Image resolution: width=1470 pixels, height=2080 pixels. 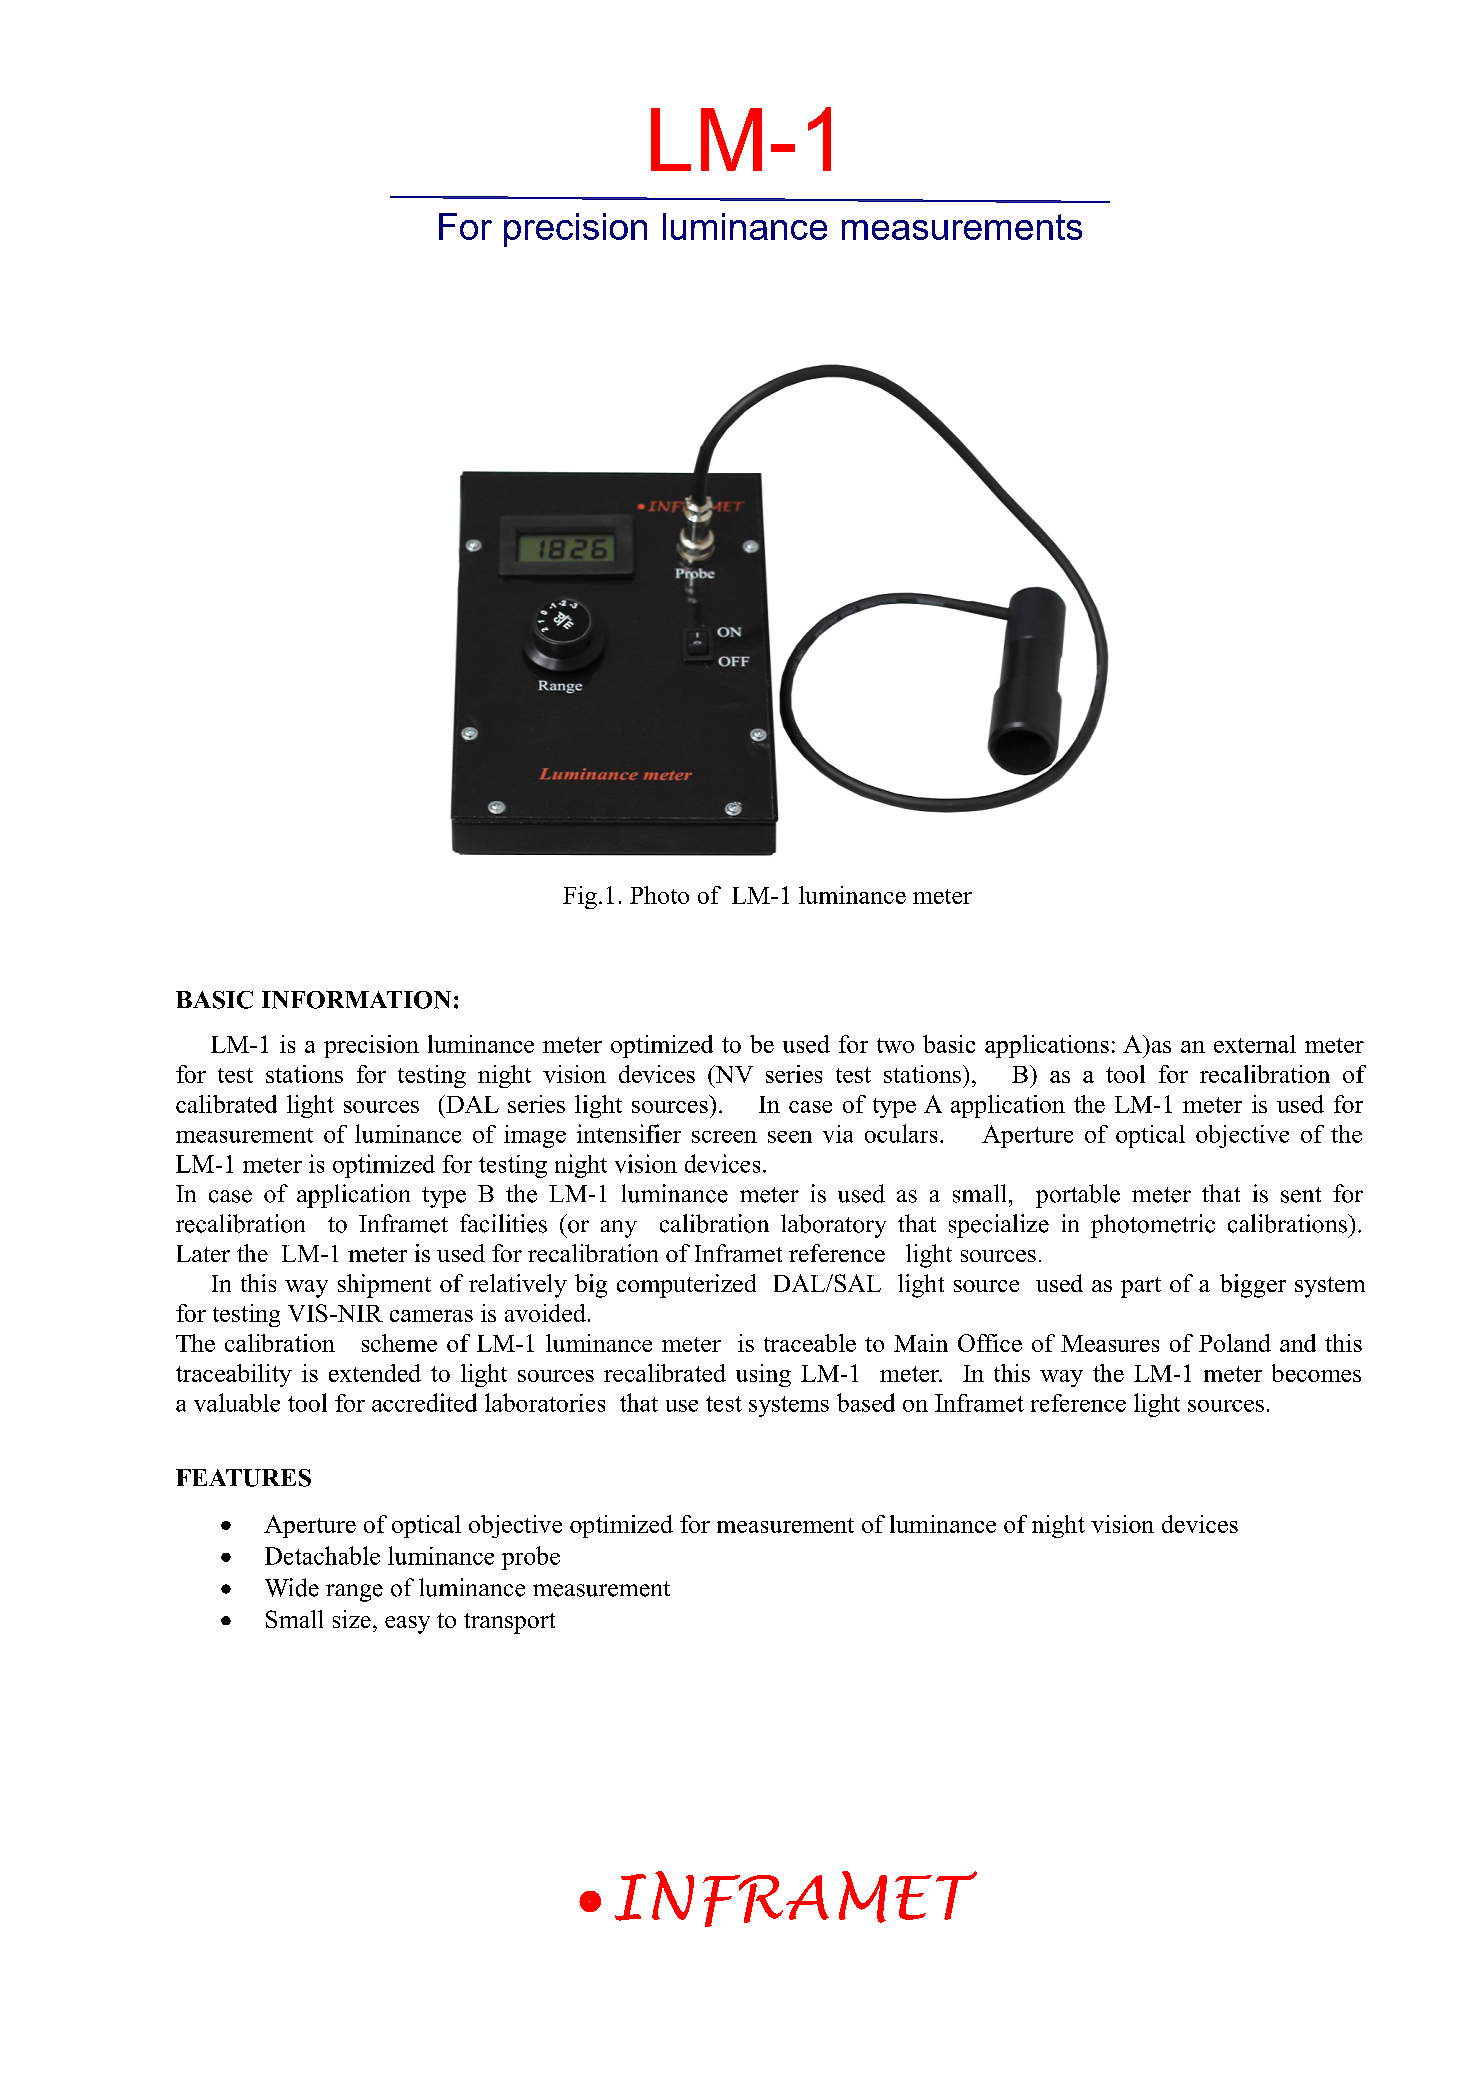 What do you see at coordinates (833, 1226) in the screenshot?
I see `laboratory` at bounding box center [833, 1226].
